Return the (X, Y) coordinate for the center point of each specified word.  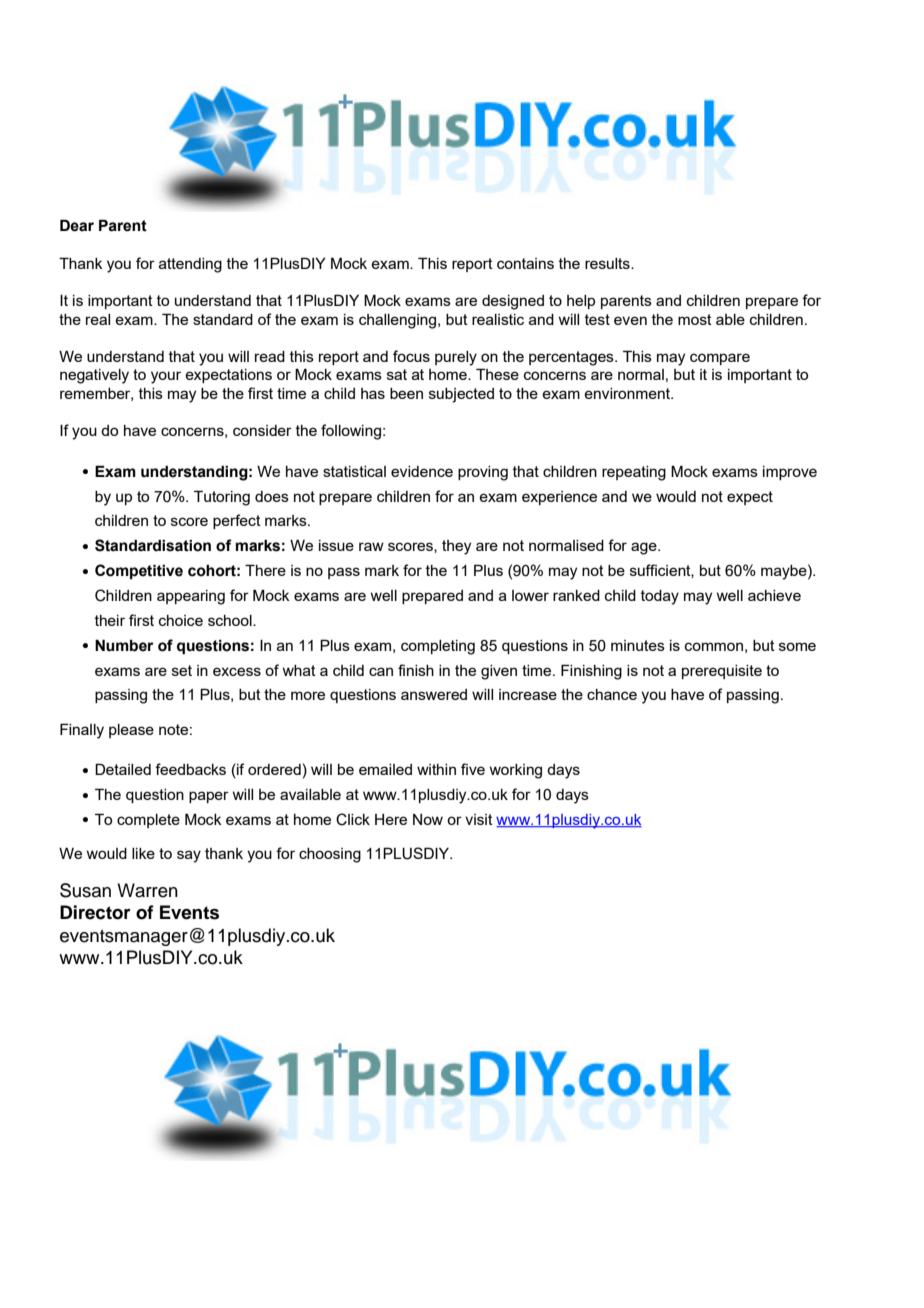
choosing (330, 855)
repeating (634, 473)
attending (190, 265)
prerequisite (722, 672)
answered (434, 694)
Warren (147, 890)
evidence (422, 471)
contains (525, 263)
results (608, 263)
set (182, 670)
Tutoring (222, 498)
